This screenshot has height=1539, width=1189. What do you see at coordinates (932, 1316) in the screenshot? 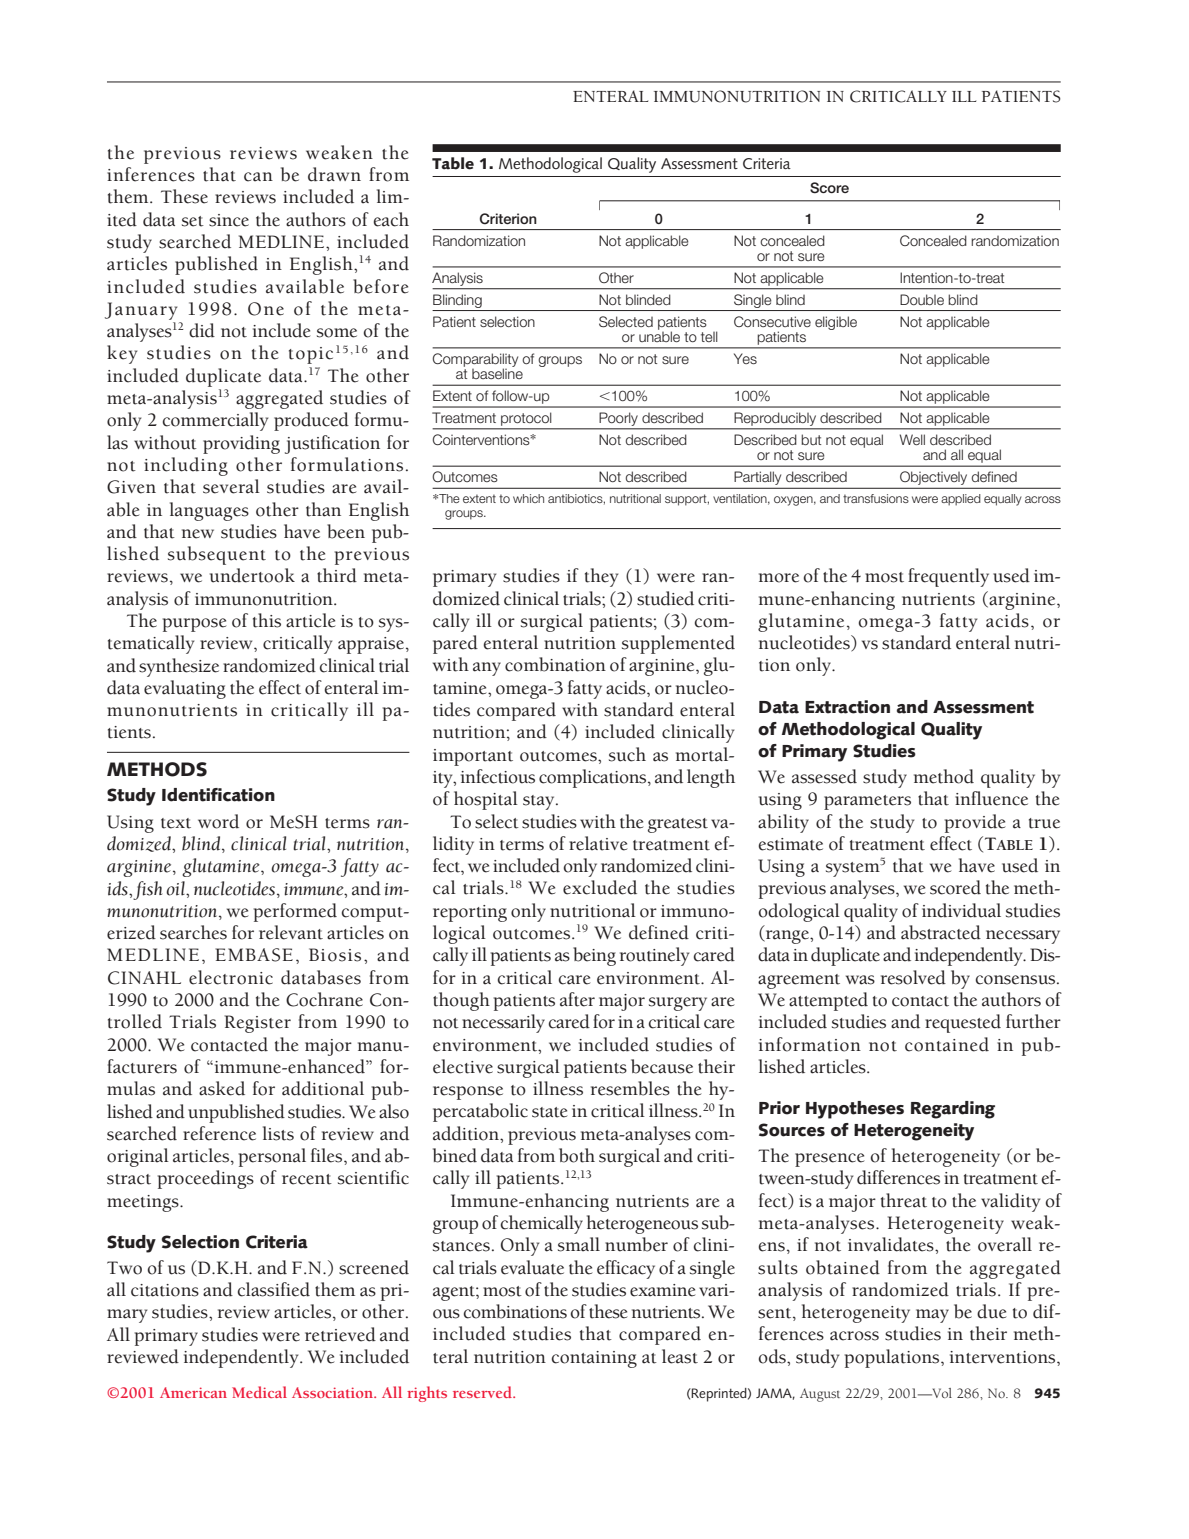
I see `may` at bounding box center [932, 1316].
